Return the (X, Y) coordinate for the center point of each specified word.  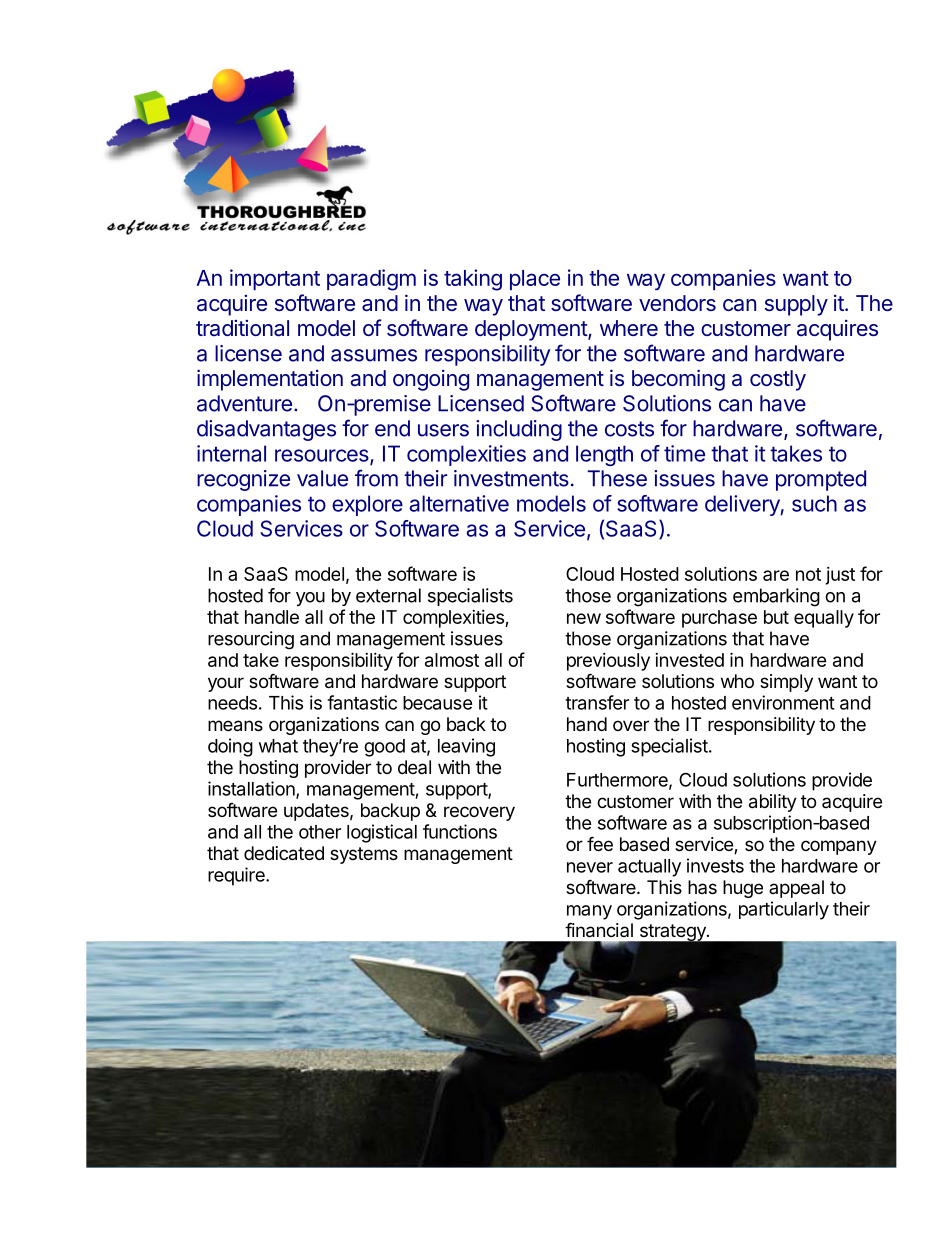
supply (796, 305)
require (237, 876)
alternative (459, 503)
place (535, 280)
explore (367, 505)
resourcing (251, 640)
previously (608, 662)
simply (786, 683)
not (808, 574)
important (275, 279)
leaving (466, 747)
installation (252, 789)
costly (778, 380)
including (519, 430)
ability (773, 803)
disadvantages (266, 430)
